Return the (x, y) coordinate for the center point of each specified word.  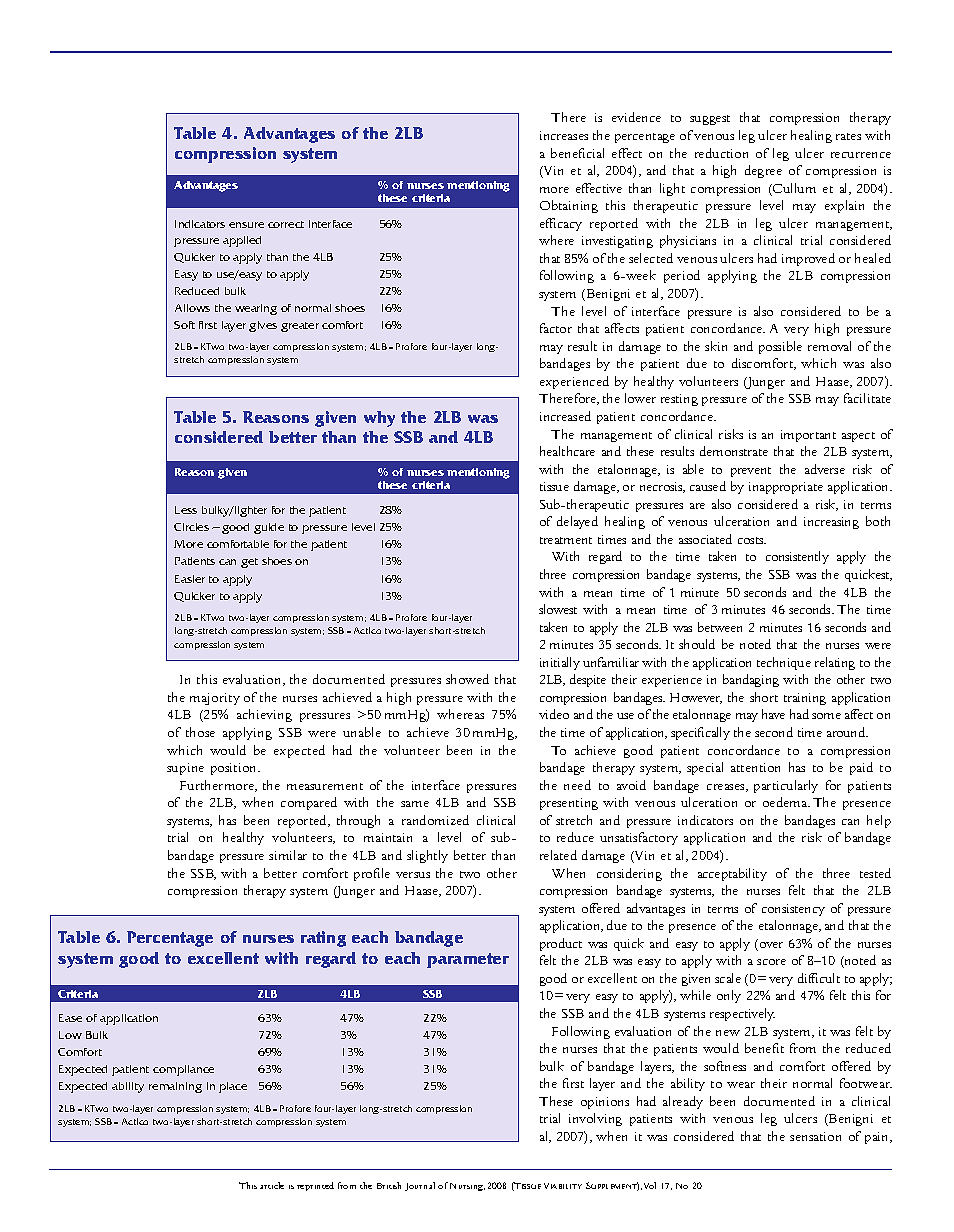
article (272, 1185)
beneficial (577, 153)
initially (560, 663)
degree (763, 171)
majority (215, 699)
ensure (246, 225)
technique (784, 663)
